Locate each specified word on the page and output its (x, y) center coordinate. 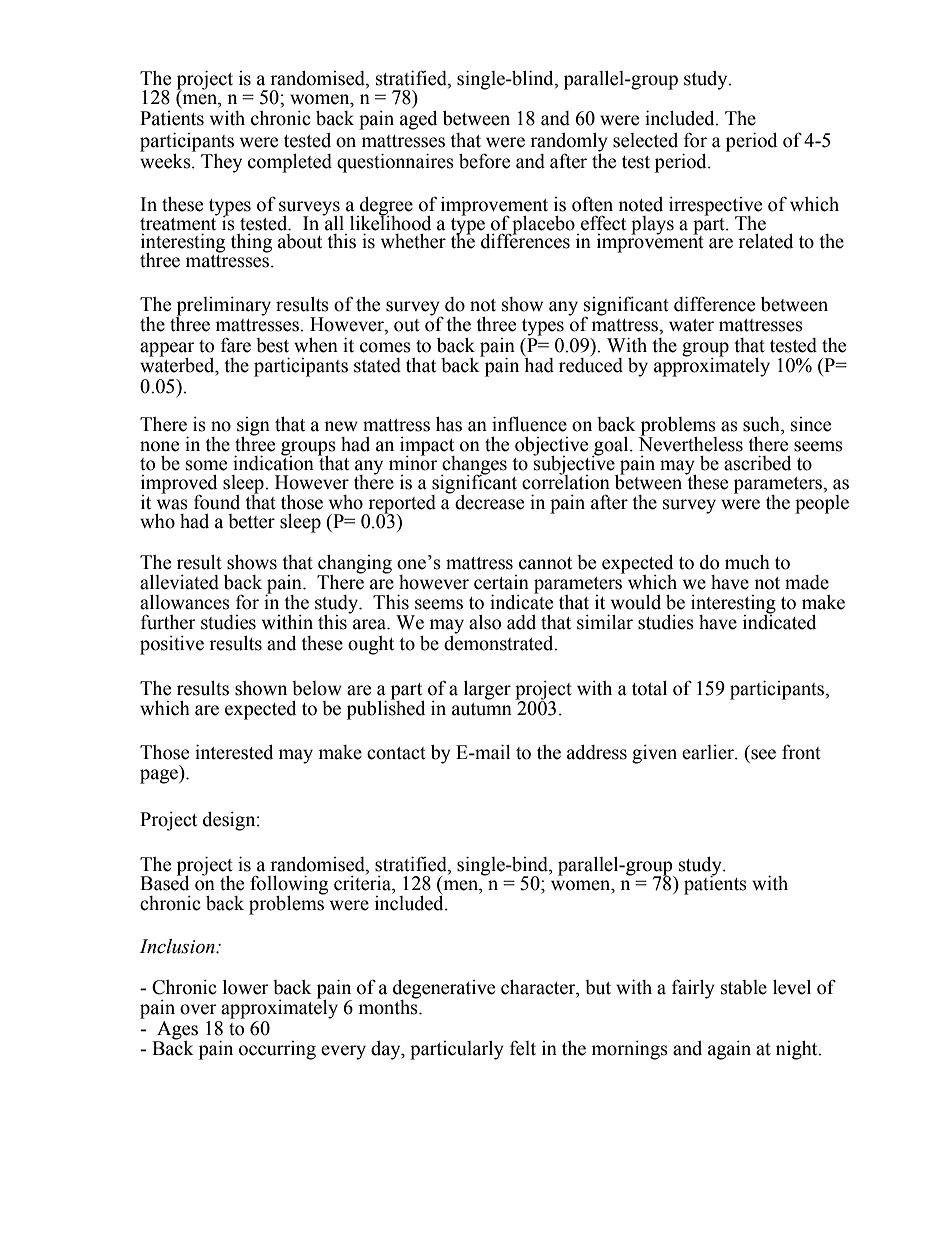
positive (172, 645)
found (217, 502)
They (221, 163)
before (484, 161)
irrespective (715, 207)
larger (487, 690)
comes (385, 347)
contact (396, 753)
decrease (489, 502)
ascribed (758, 463)
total (649, 688)
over (198, 1009)
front (801, 752)
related (766, 241)
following (289, 886)
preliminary (223, 307)
